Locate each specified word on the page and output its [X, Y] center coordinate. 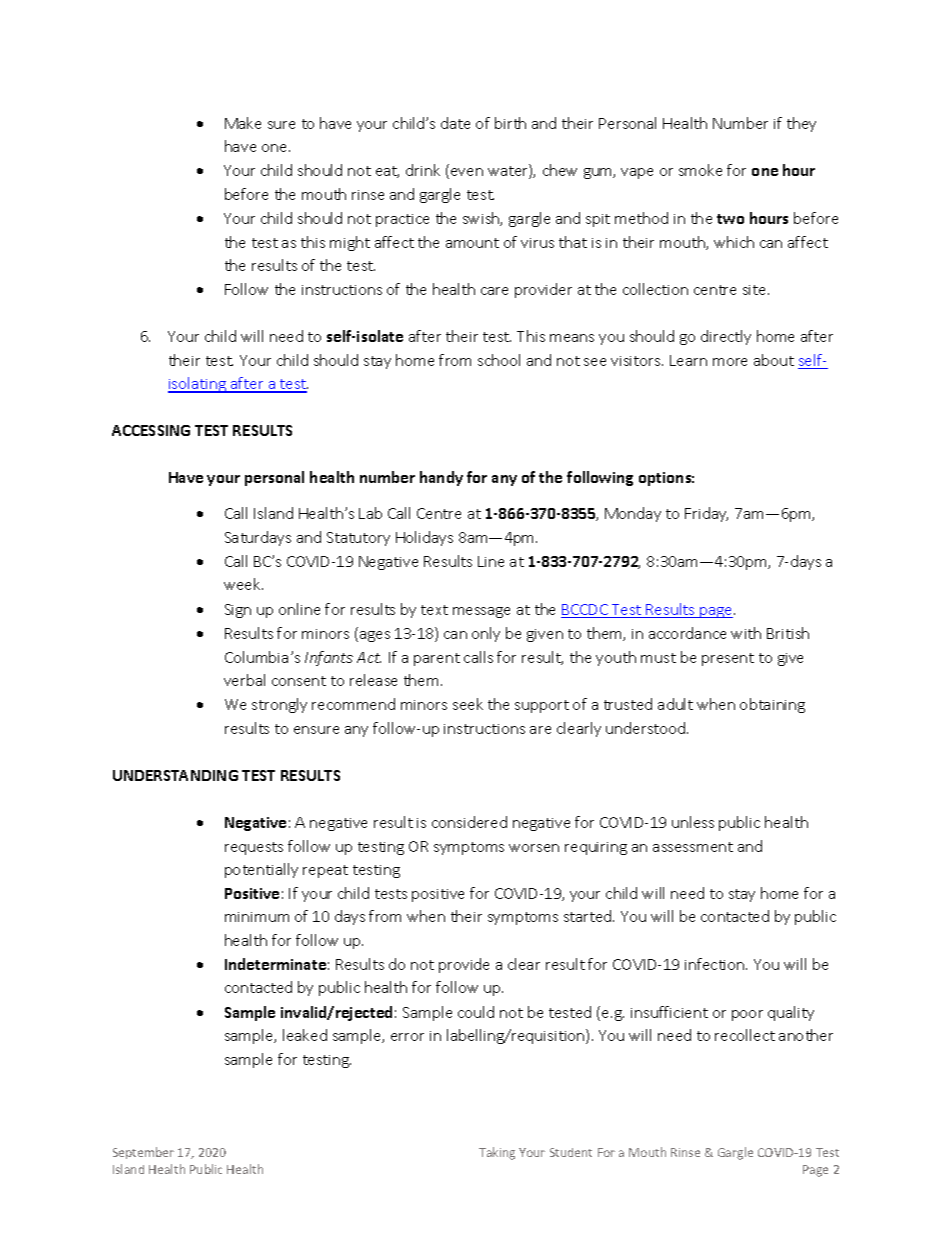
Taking [497, 1153]
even [467, 172]
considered [469, 822]
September [143, 1153]
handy [441, 478]
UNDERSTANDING [175, 775]
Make [243, 123]
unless [693, 822]
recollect [745, 1035]
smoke [700, 170]
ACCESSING [151, 430]
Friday [706, 514]
